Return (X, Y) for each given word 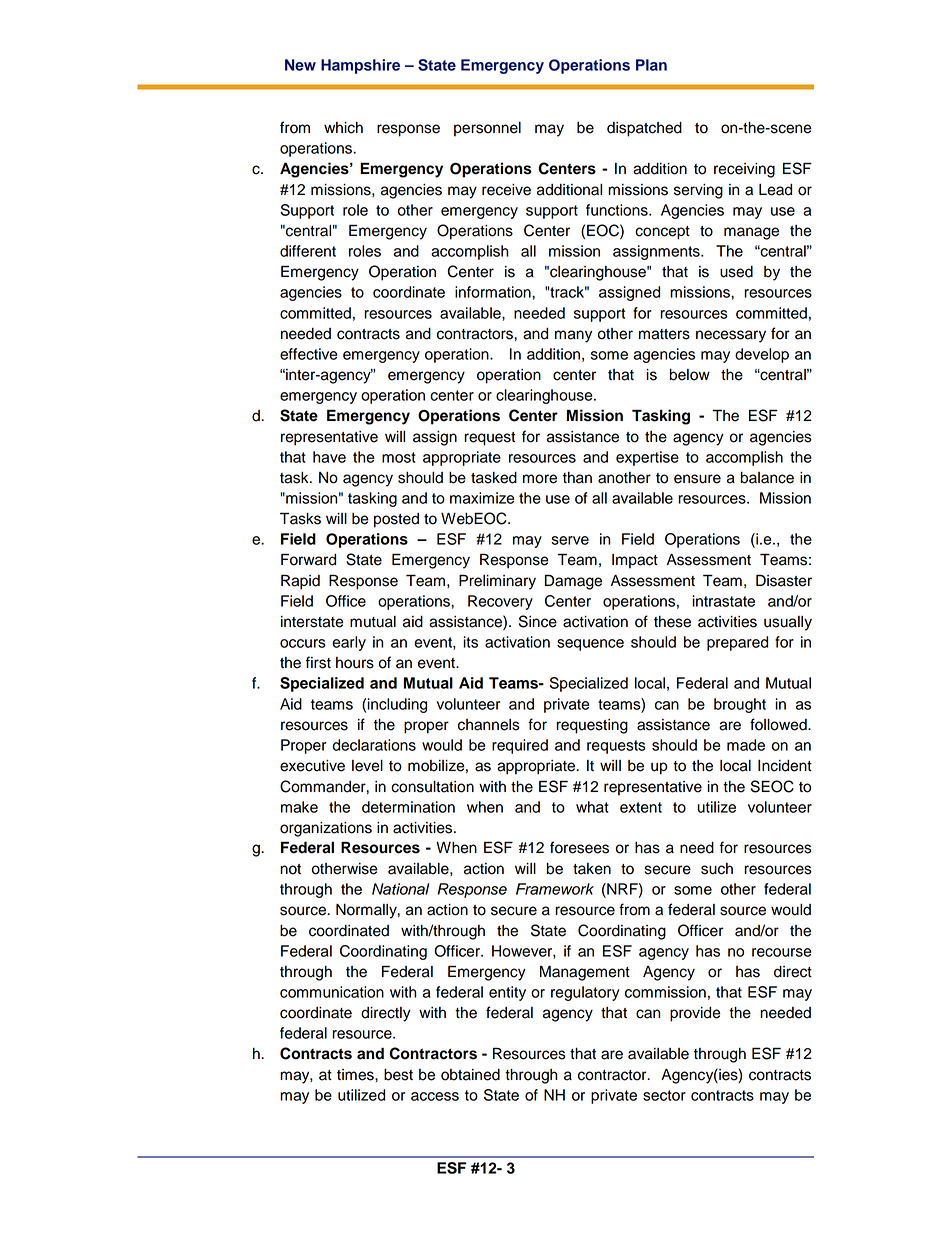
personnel (487, 129)
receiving (744, 170)
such (717, 869)
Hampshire (360, 66)
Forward (308, 559)
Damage (573, 582)
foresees (579, 847)
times (356, 1075)
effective (308, 354)
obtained (470, 1075)
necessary (731, 336)
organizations (326, 829)
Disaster (784, 580)
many (573, 336)
